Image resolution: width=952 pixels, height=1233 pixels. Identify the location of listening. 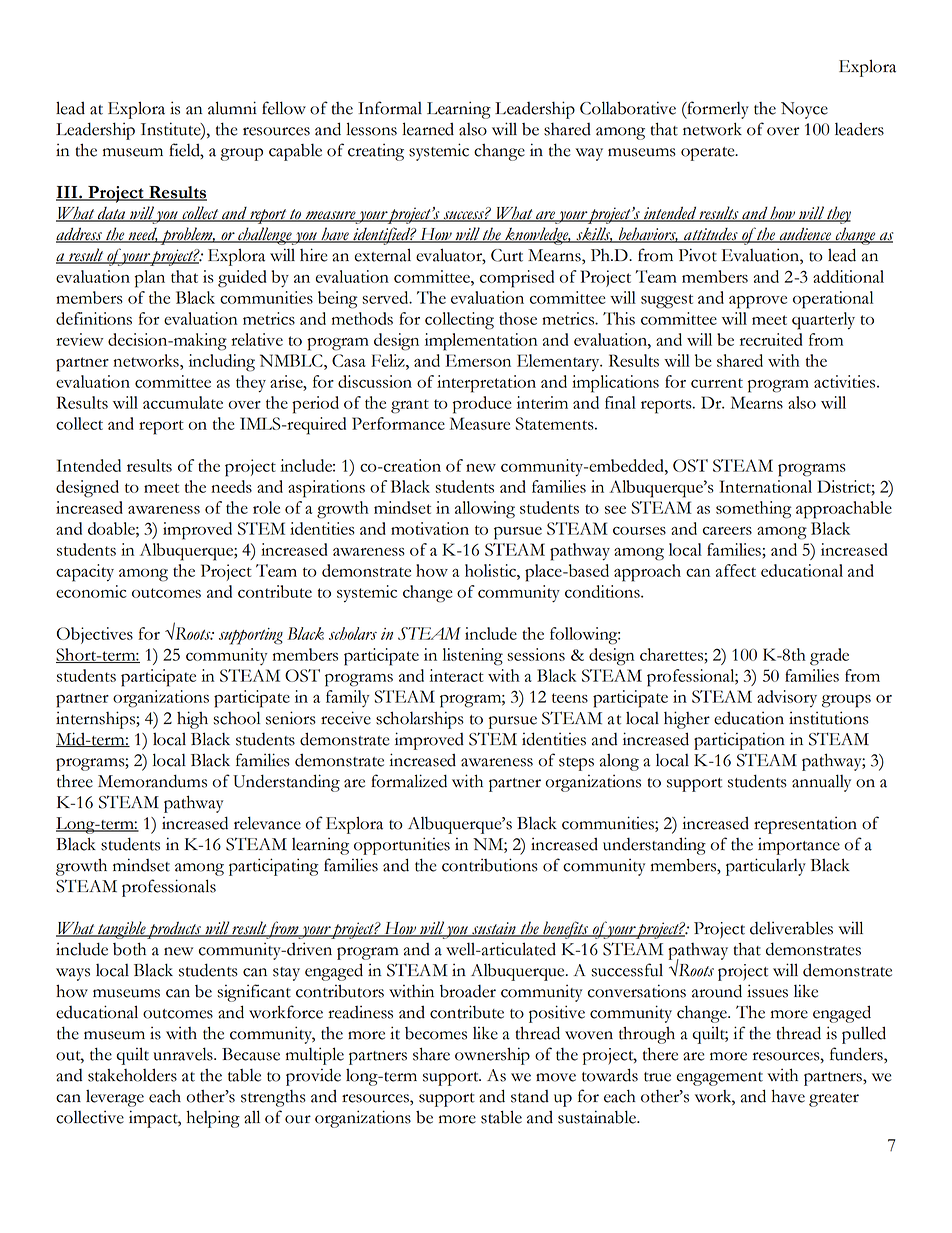
(473, 657).
